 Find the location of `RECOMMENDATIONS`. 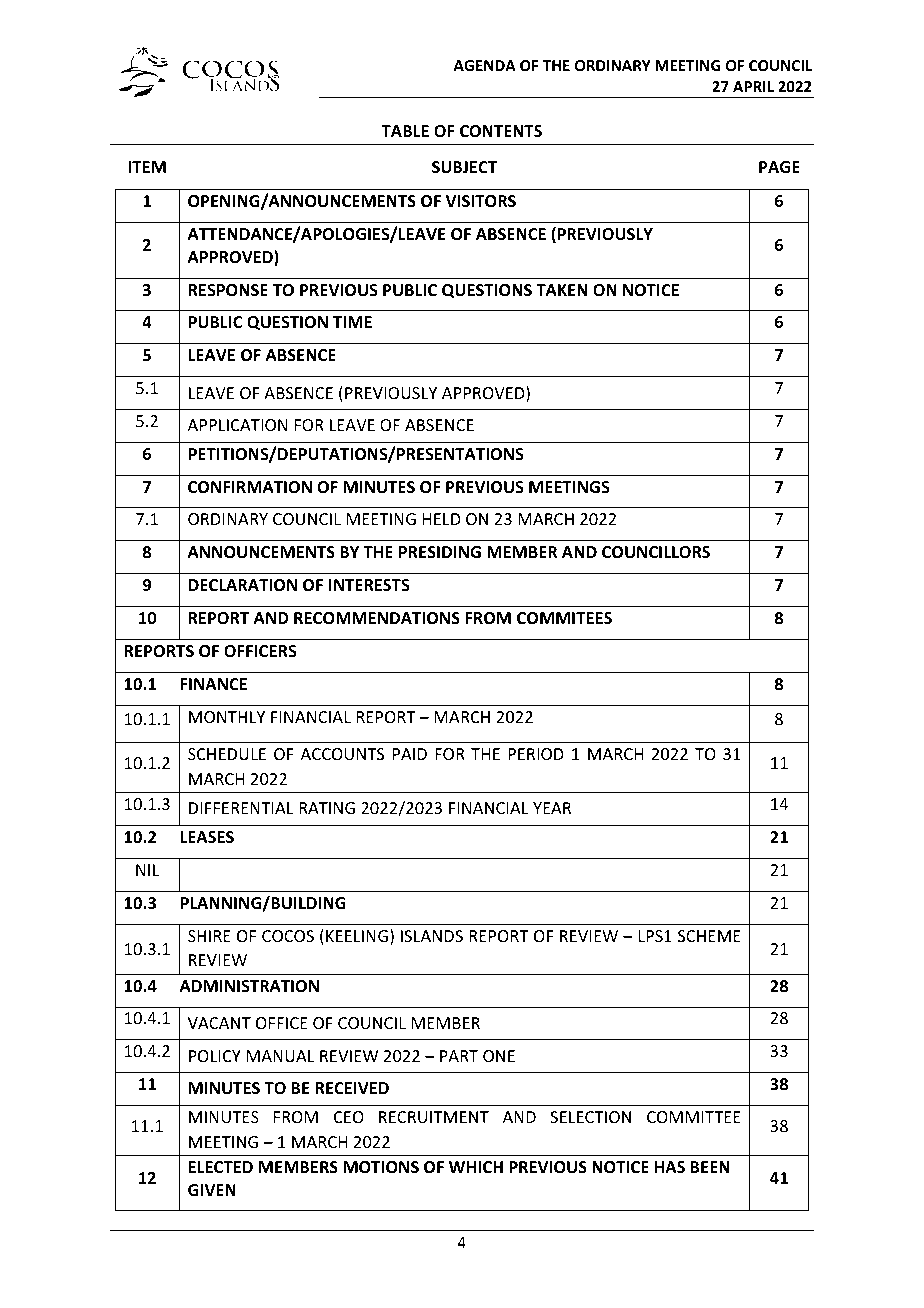

RECOMMENDATIONS is located at coordinates (377, 618).
